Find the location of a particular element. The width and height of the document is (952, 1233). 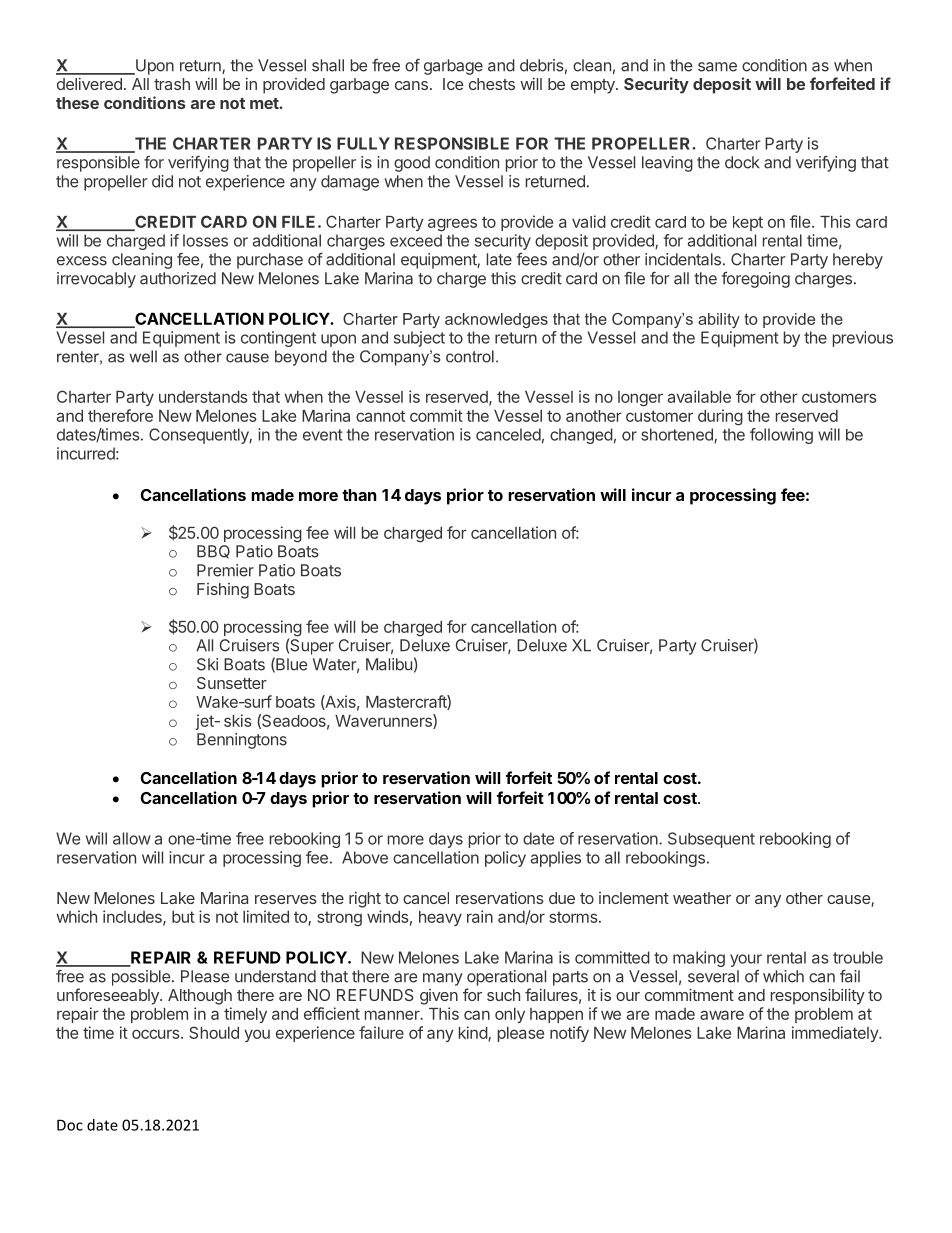

Subsequent is located at coordinates (711, 840).
